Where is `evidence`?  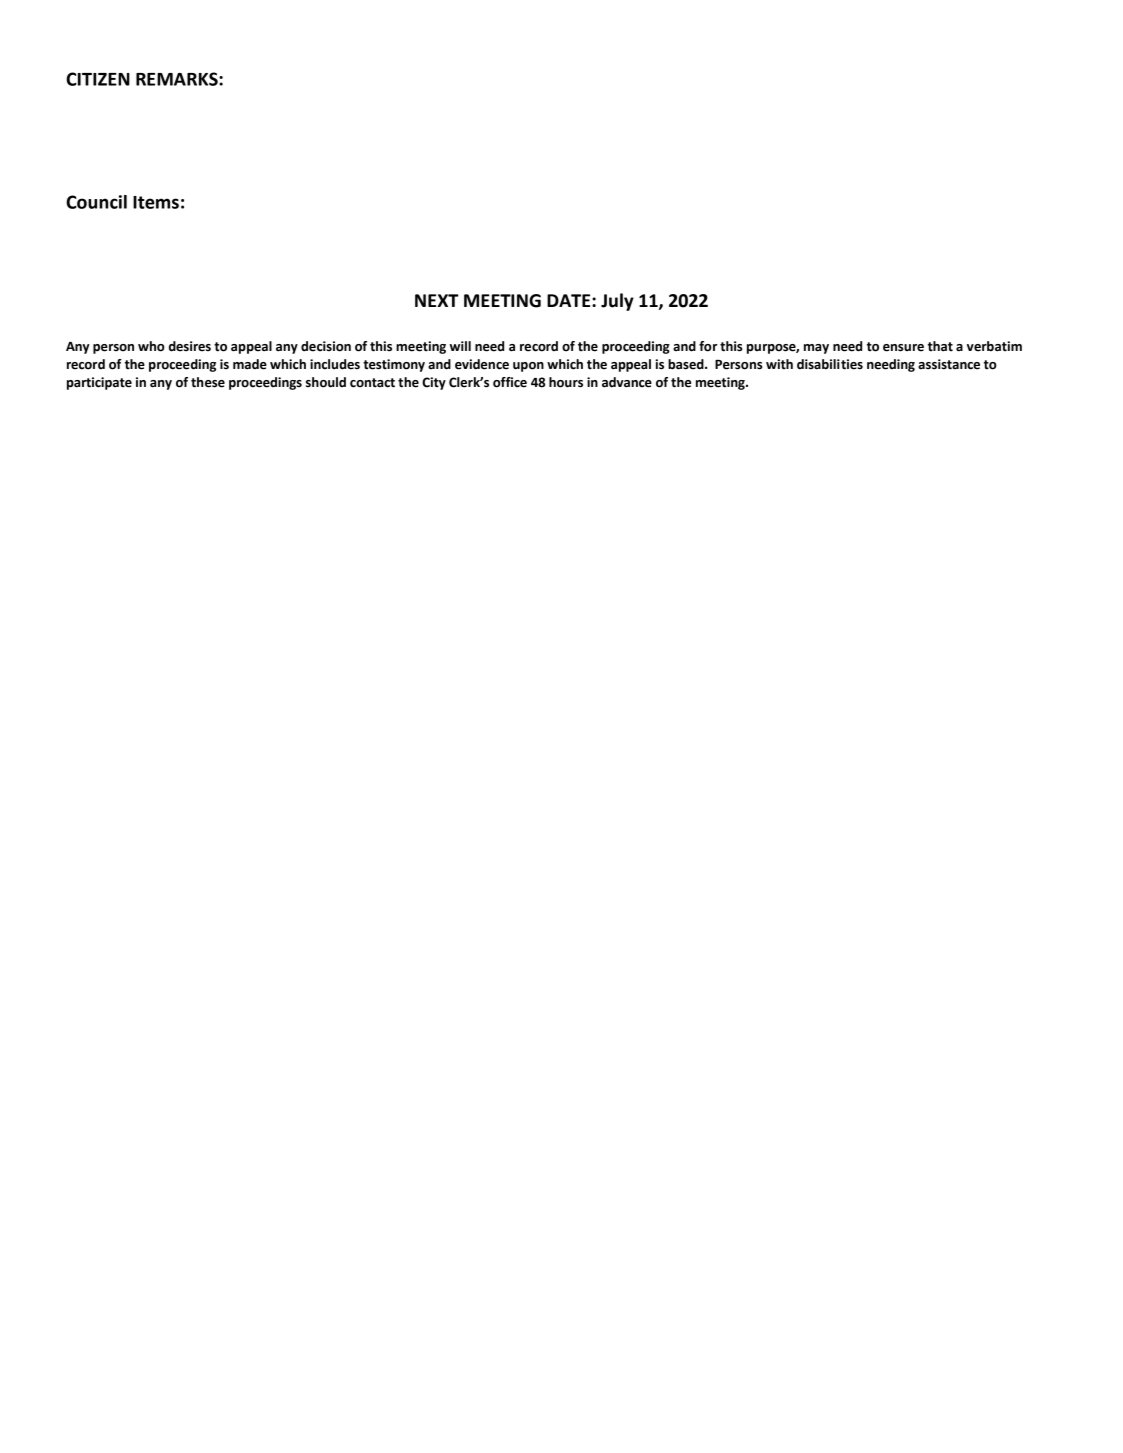 evidence is located at coordinates (482, 364).
